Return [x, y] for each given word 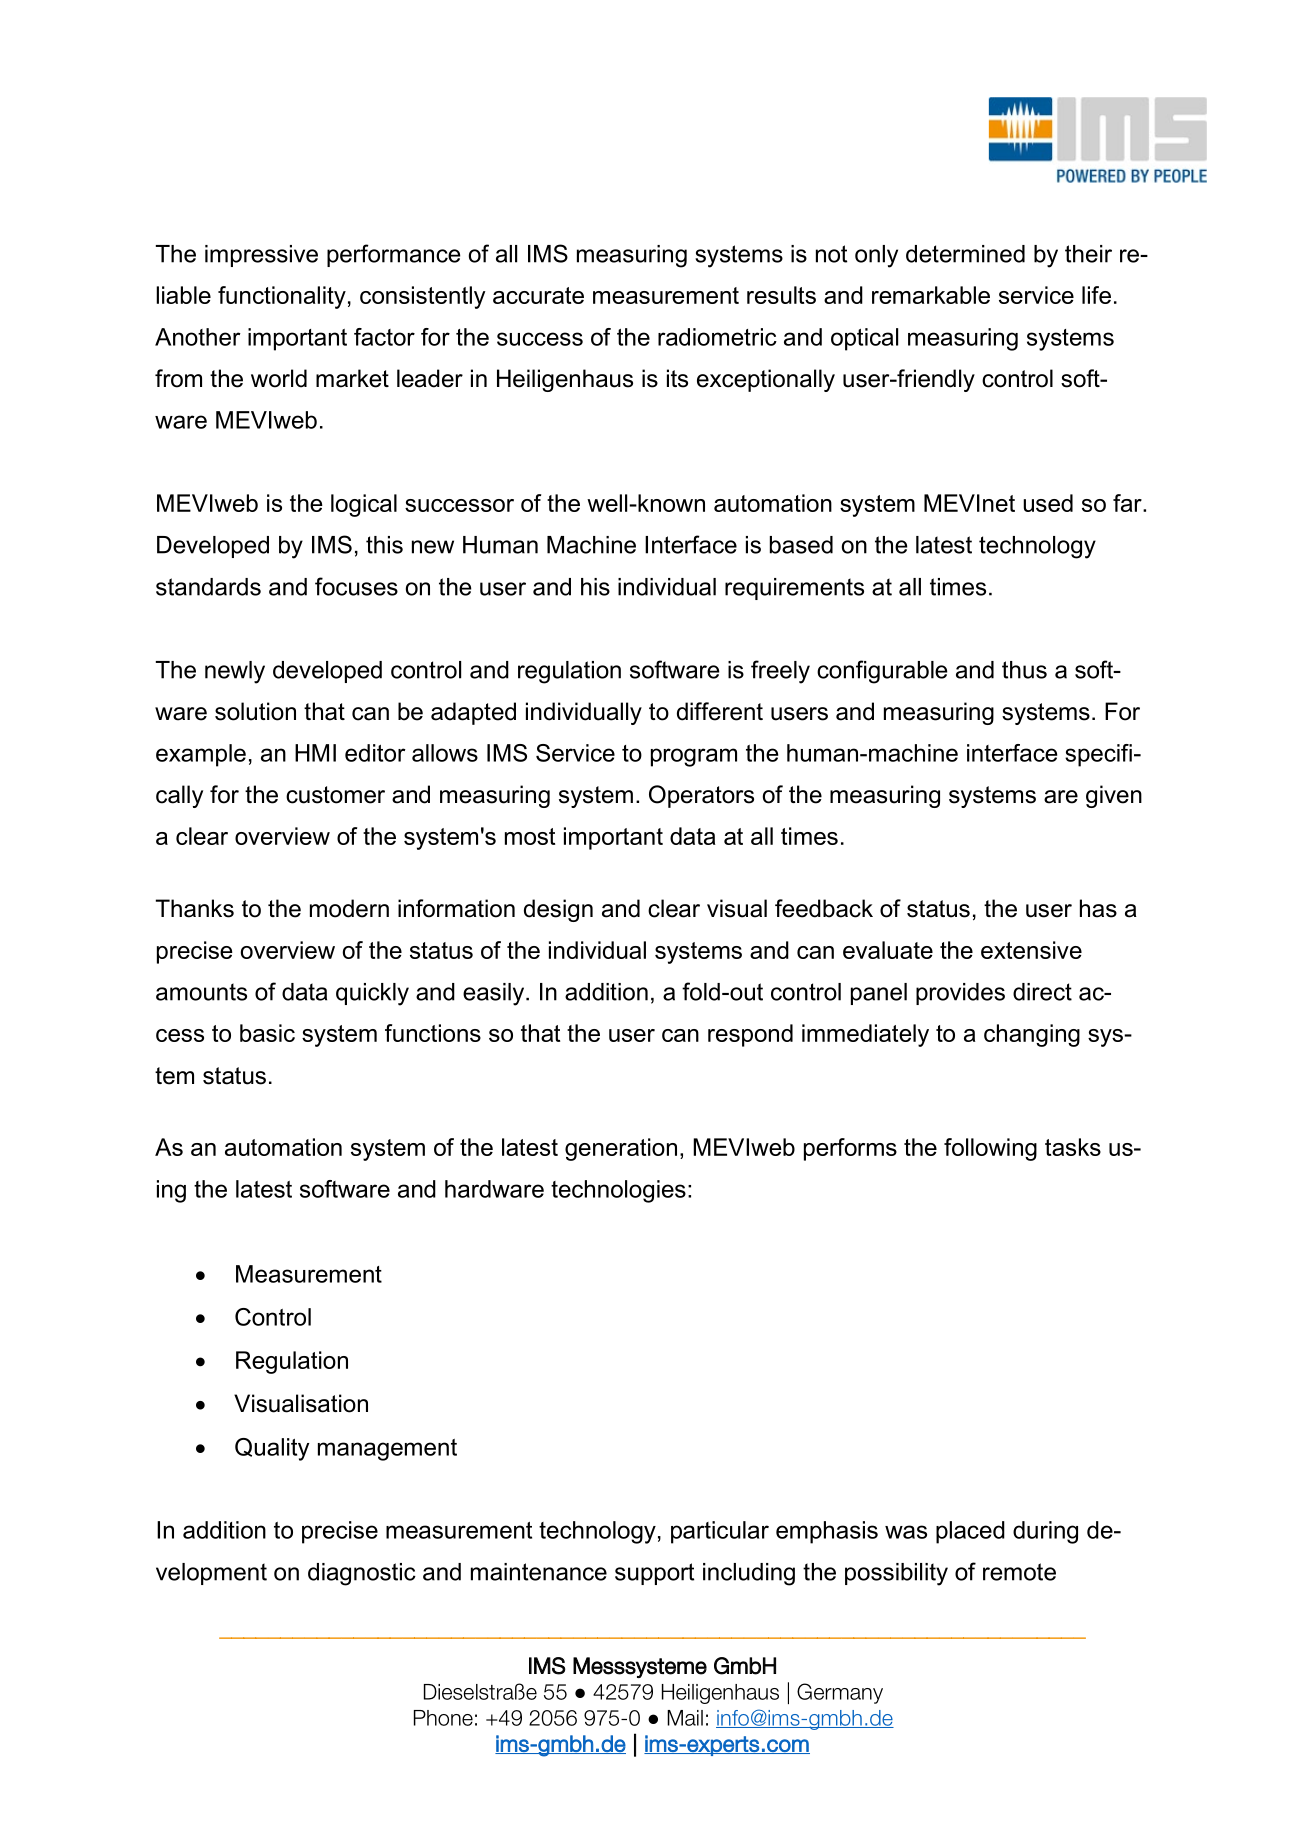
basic [267, 1033]
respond [750, 1035]
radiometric [717, 337]
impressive [261, 256]
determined [965, 254]
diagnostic [362, 1574]
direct [1042, 992]
